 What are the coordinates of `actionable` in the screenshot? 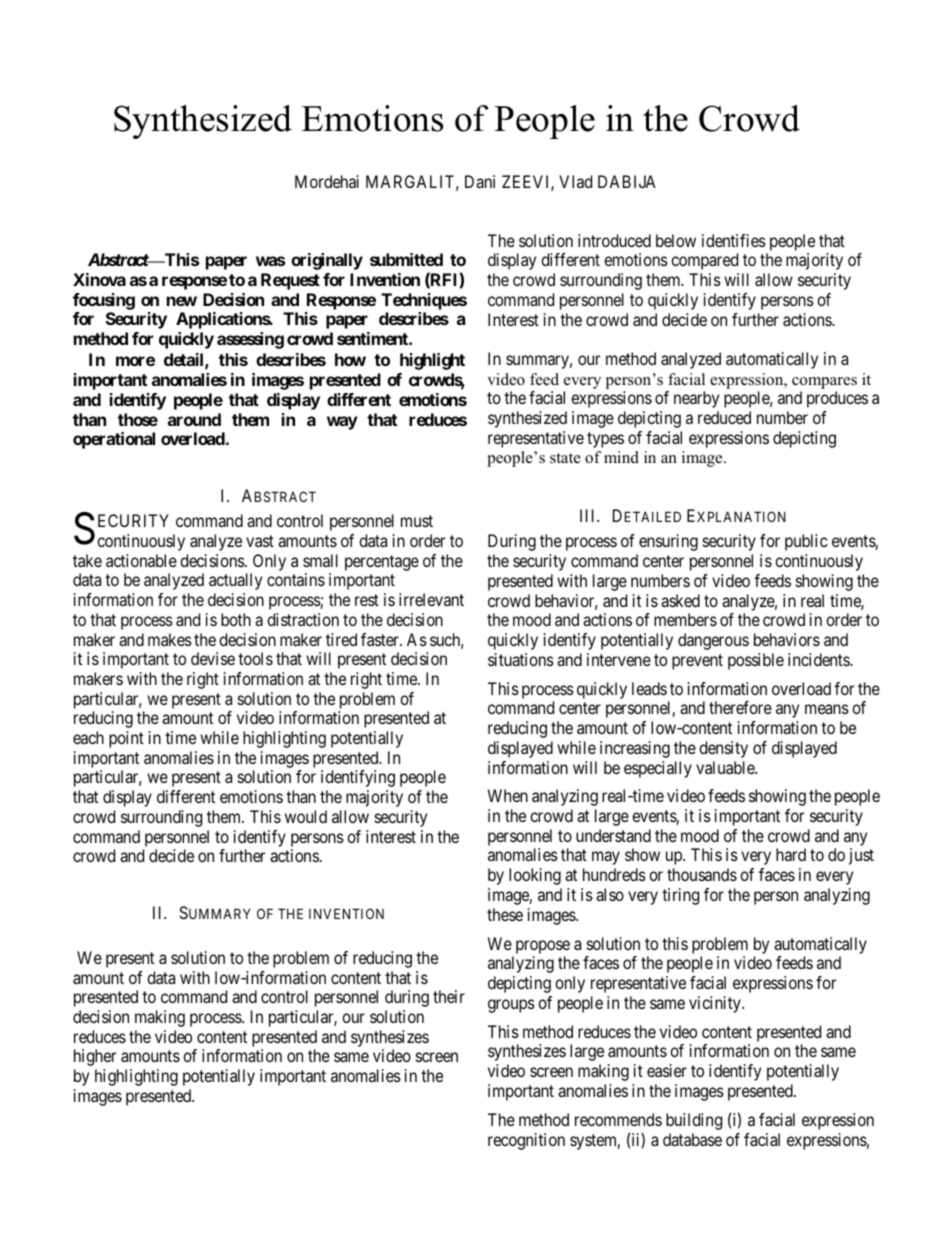 It's located at (141, 560).
